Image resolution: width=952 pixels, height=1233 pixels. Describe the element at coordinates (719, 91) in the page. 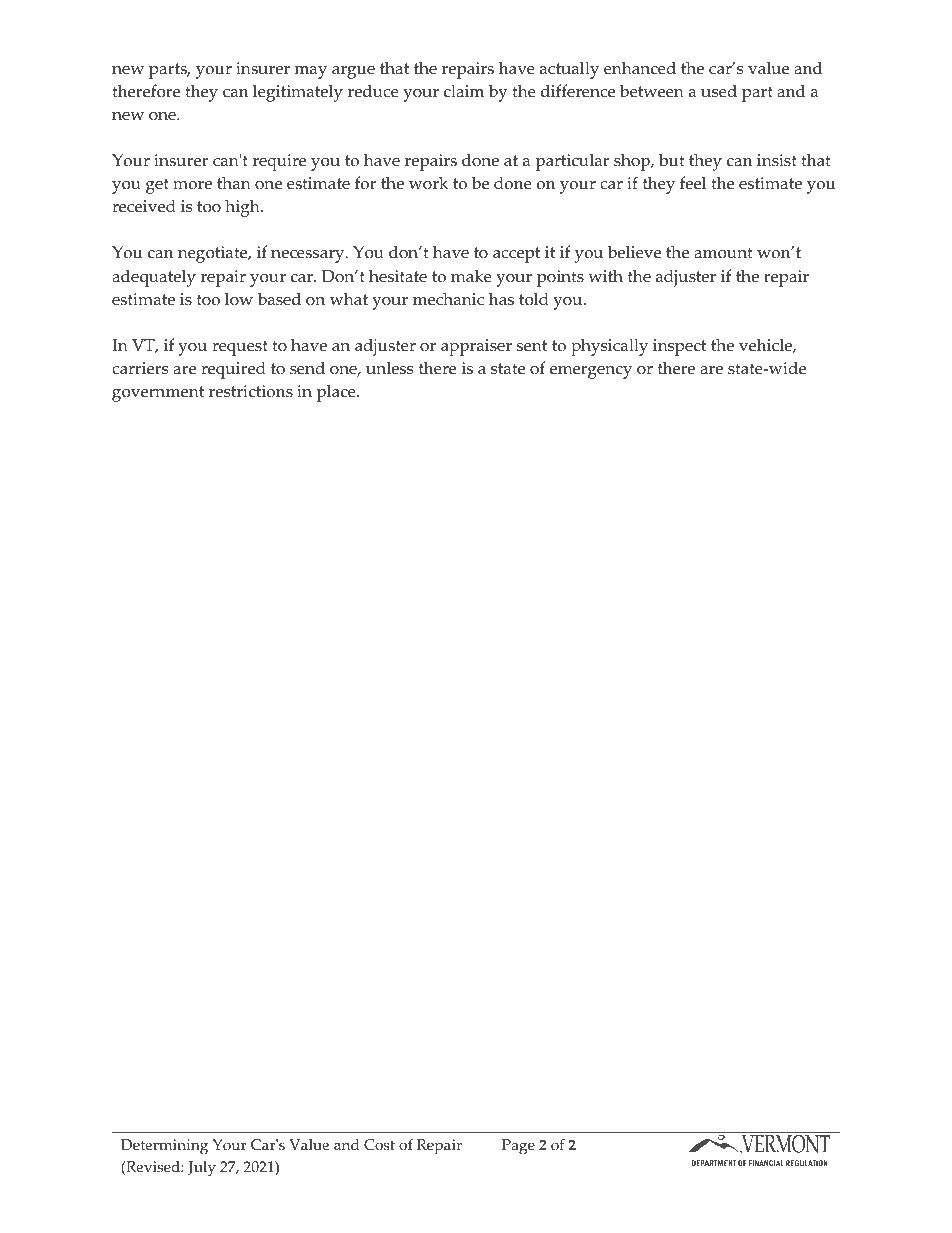

I see `used` at that location.
